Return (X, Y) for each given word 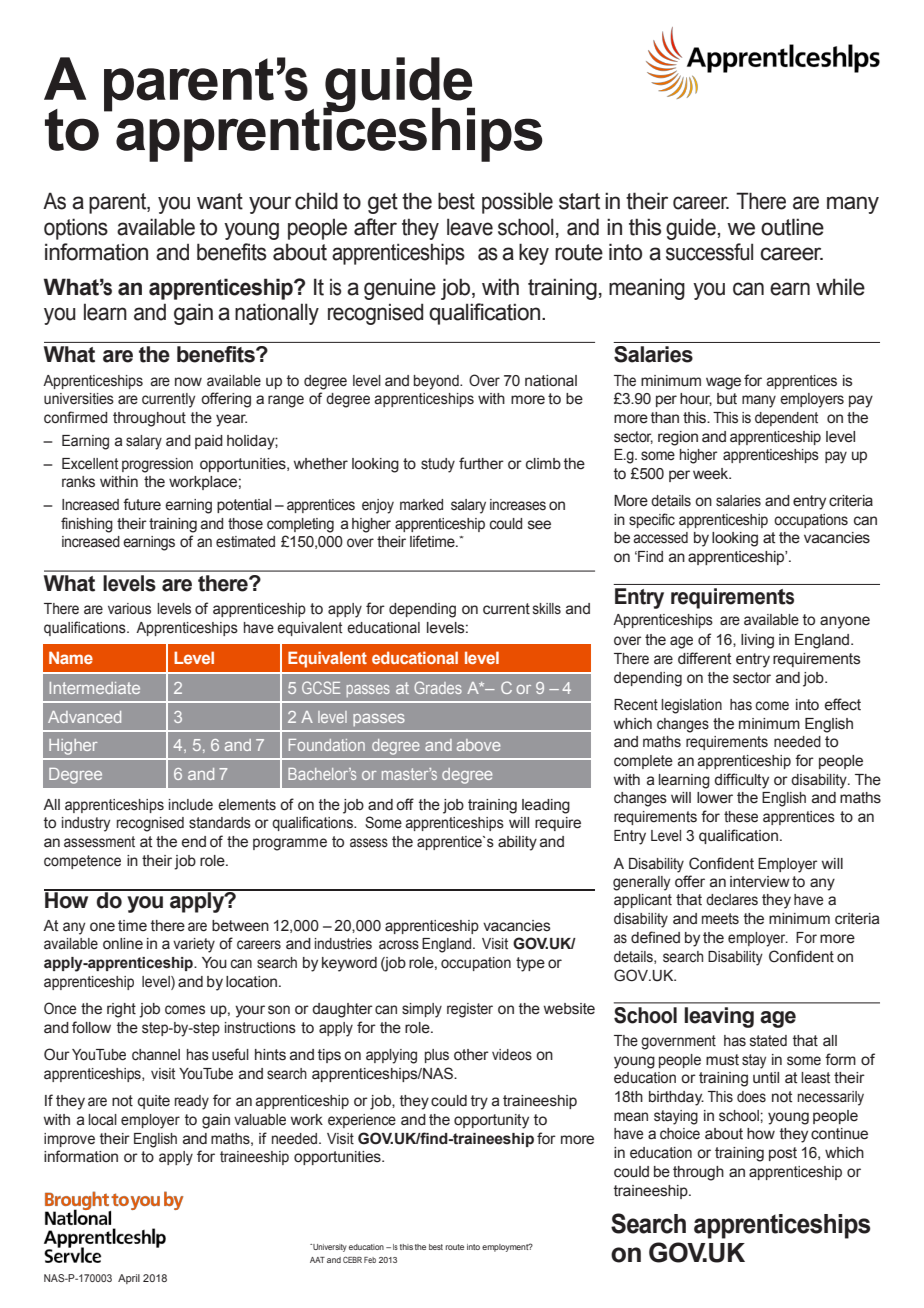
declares (732, 900)
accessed (660, 538)
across (399, 945)
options (76, 229)
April (129, 1279)
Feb (370, 1260)
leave (470, 227)
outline (792, 227)
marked (421, 505)
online (123, 944)
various (129, 609)
